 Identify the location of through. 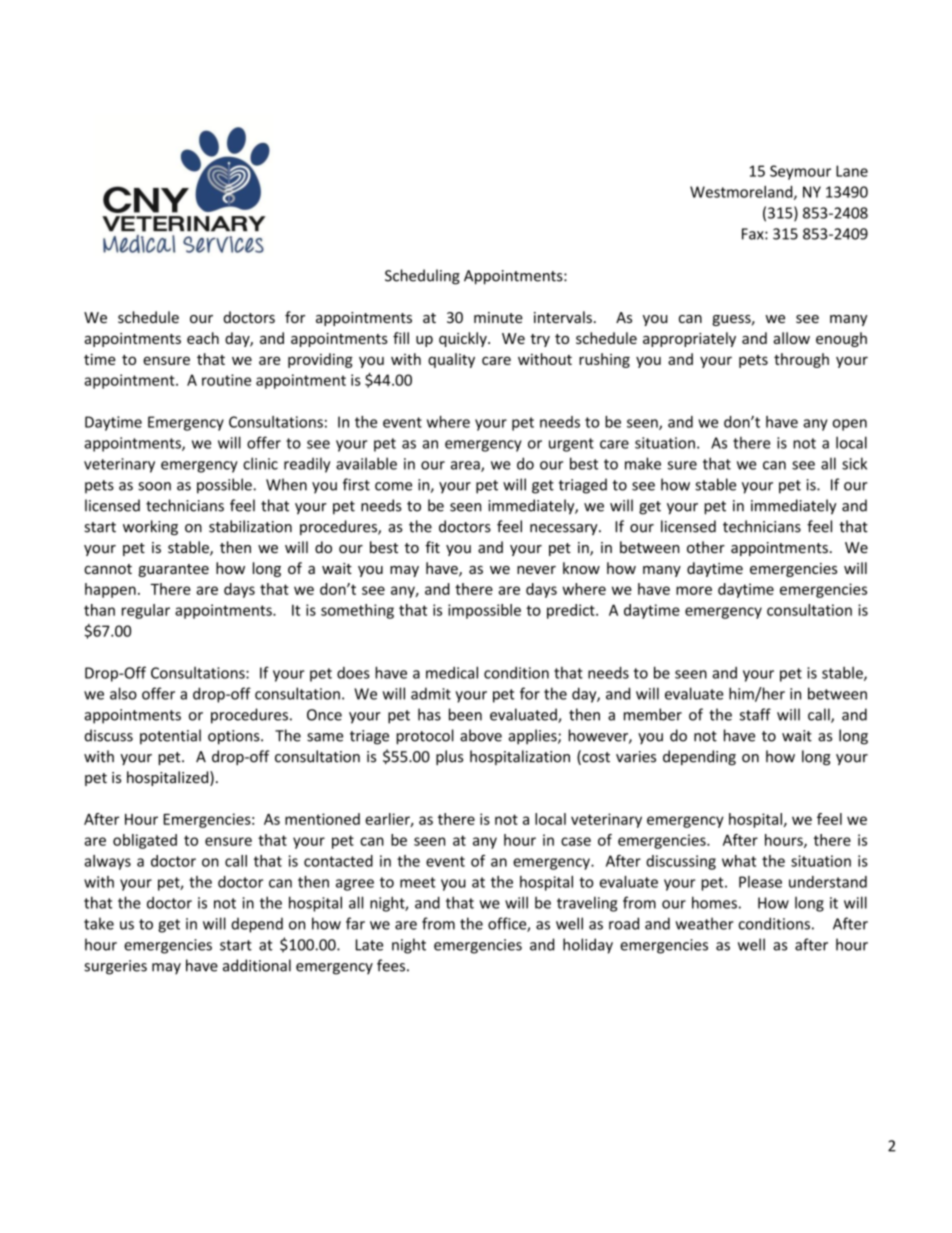
(801, 360).
